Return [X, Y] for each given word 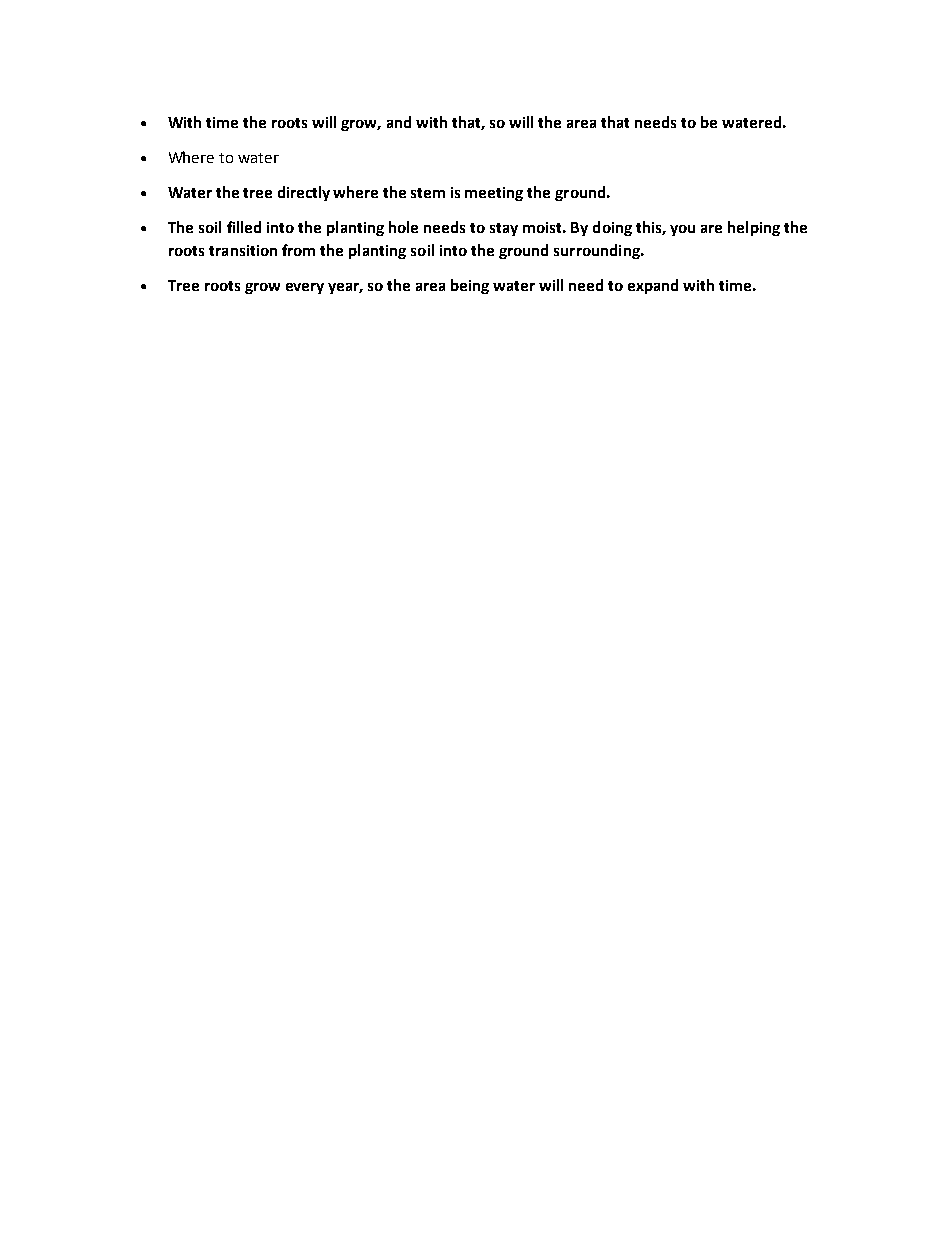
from [298, 250]
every [305, 288]
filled [244, 227]
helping [754, 228]
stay [504, 229]
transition [243, 250]
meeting [494, 194]
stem [428, 193]
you [682, 230]
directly [304, 193]
